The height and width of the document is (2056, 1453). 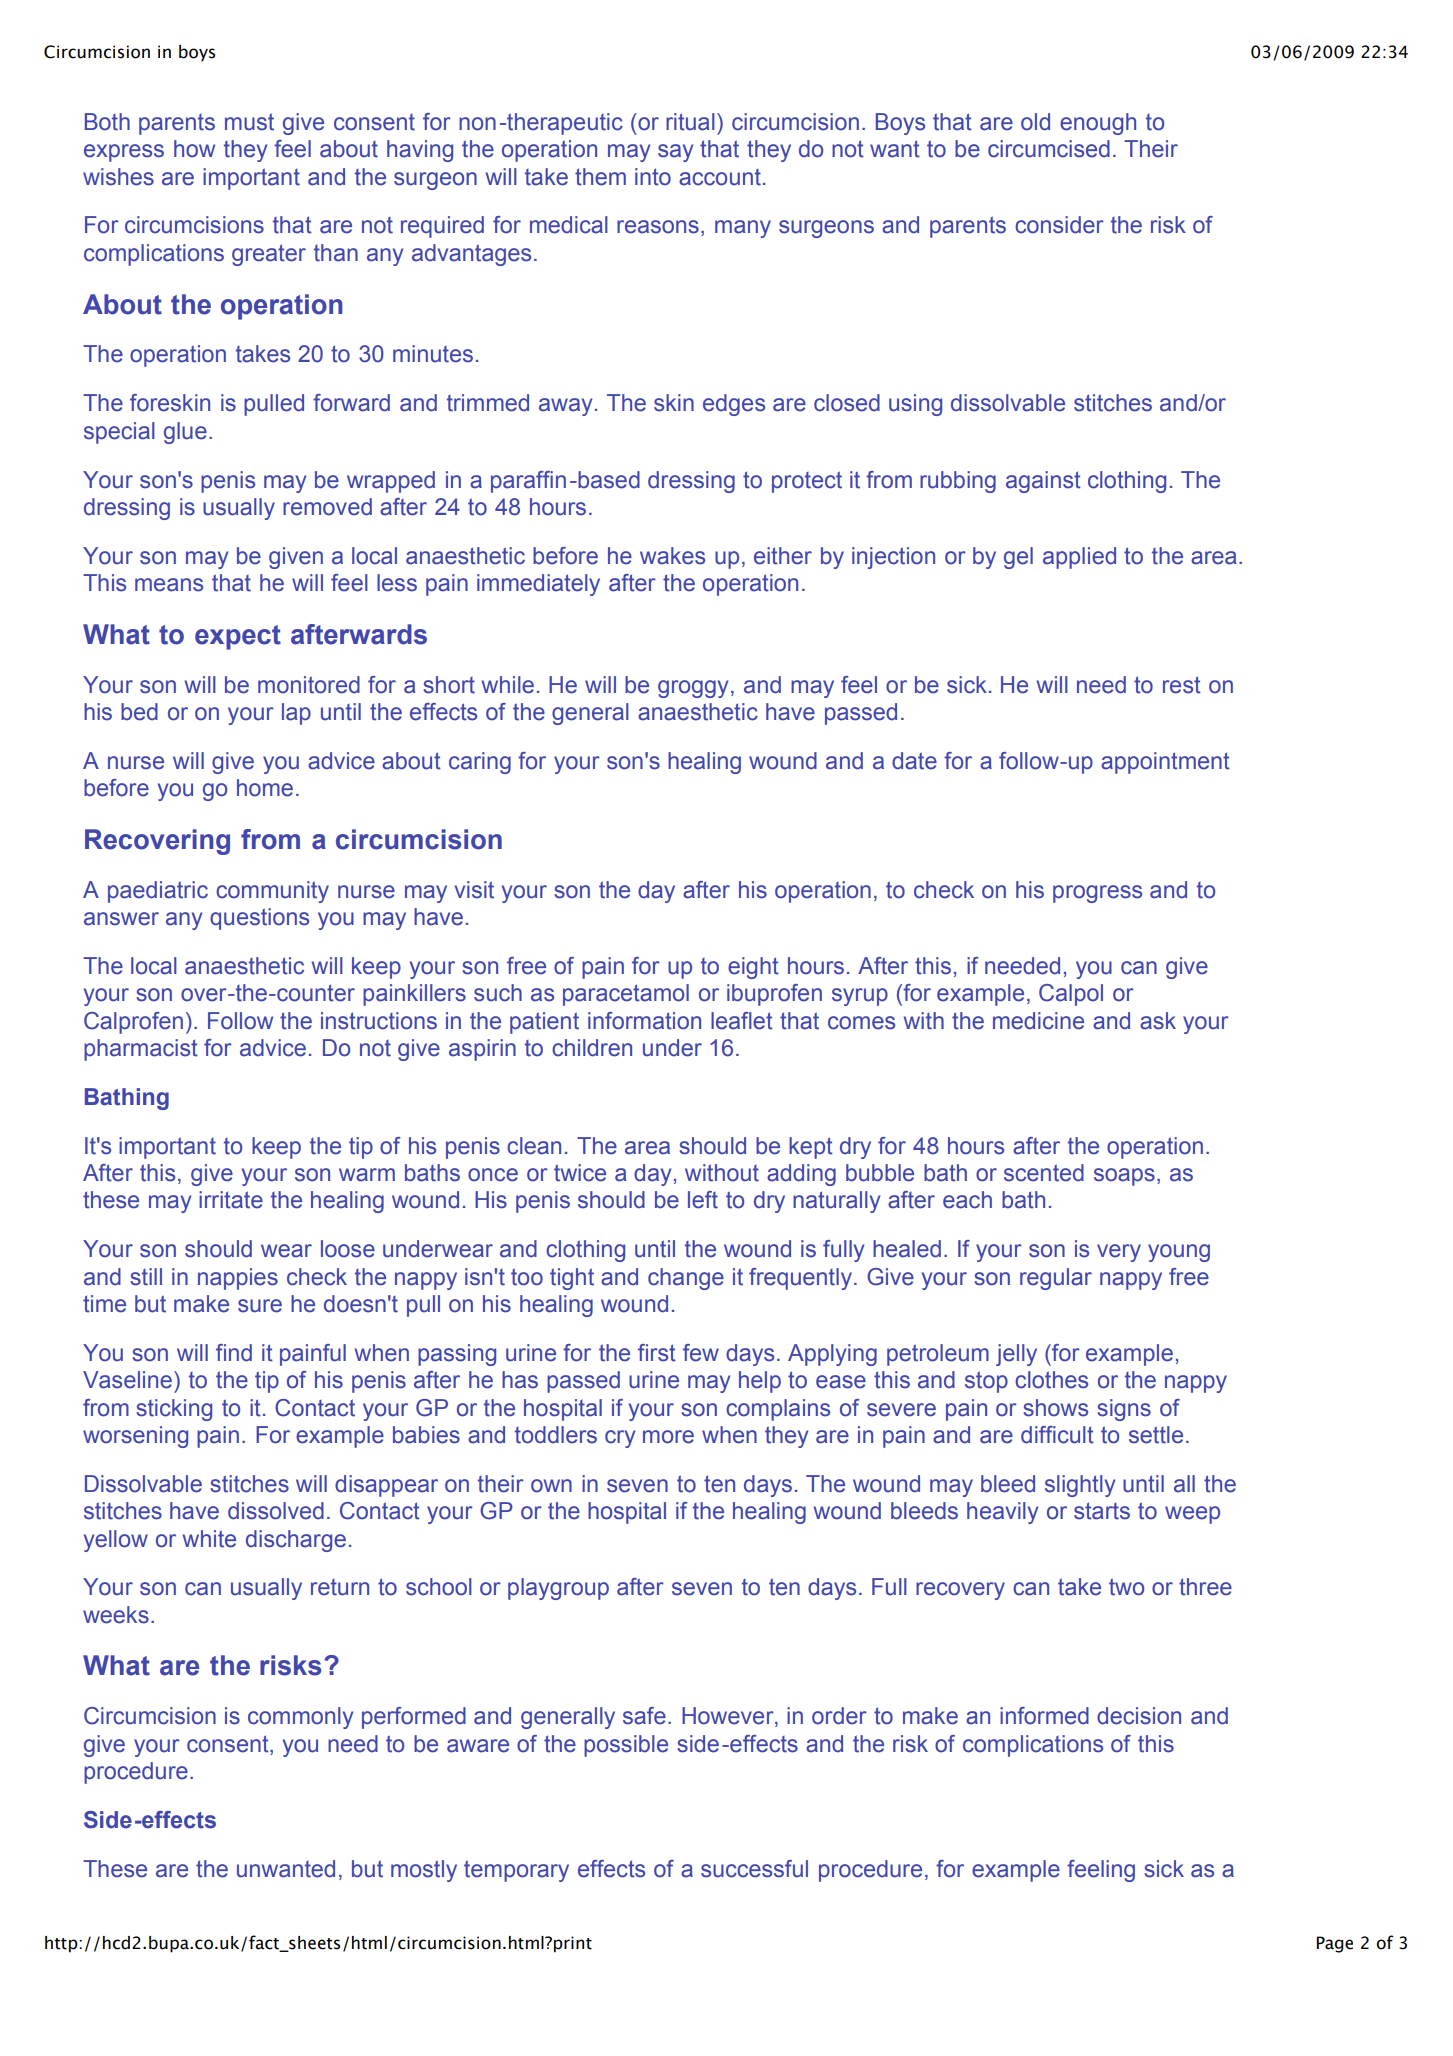 I want to click on successful, so click(x=754, y=1869).
